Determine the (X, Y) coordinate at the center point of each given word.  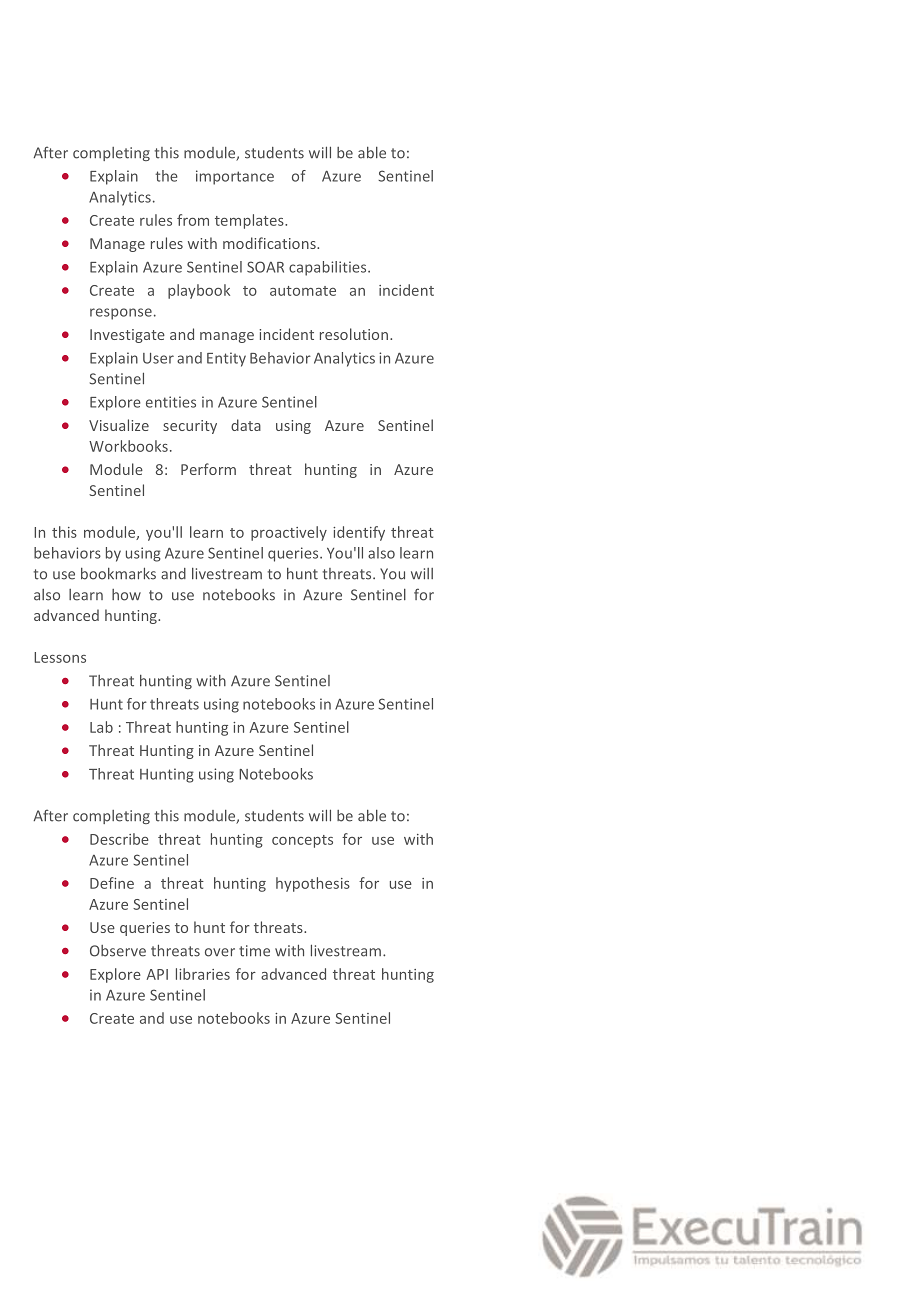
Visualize (119, 425)
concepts (302, 841)
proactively (289, 533)
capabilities (329, 268)
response (121, 314)
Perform (208, 469)
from (193, 220)
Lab (101, 727)
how (126, 595)
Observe (118, 951)
